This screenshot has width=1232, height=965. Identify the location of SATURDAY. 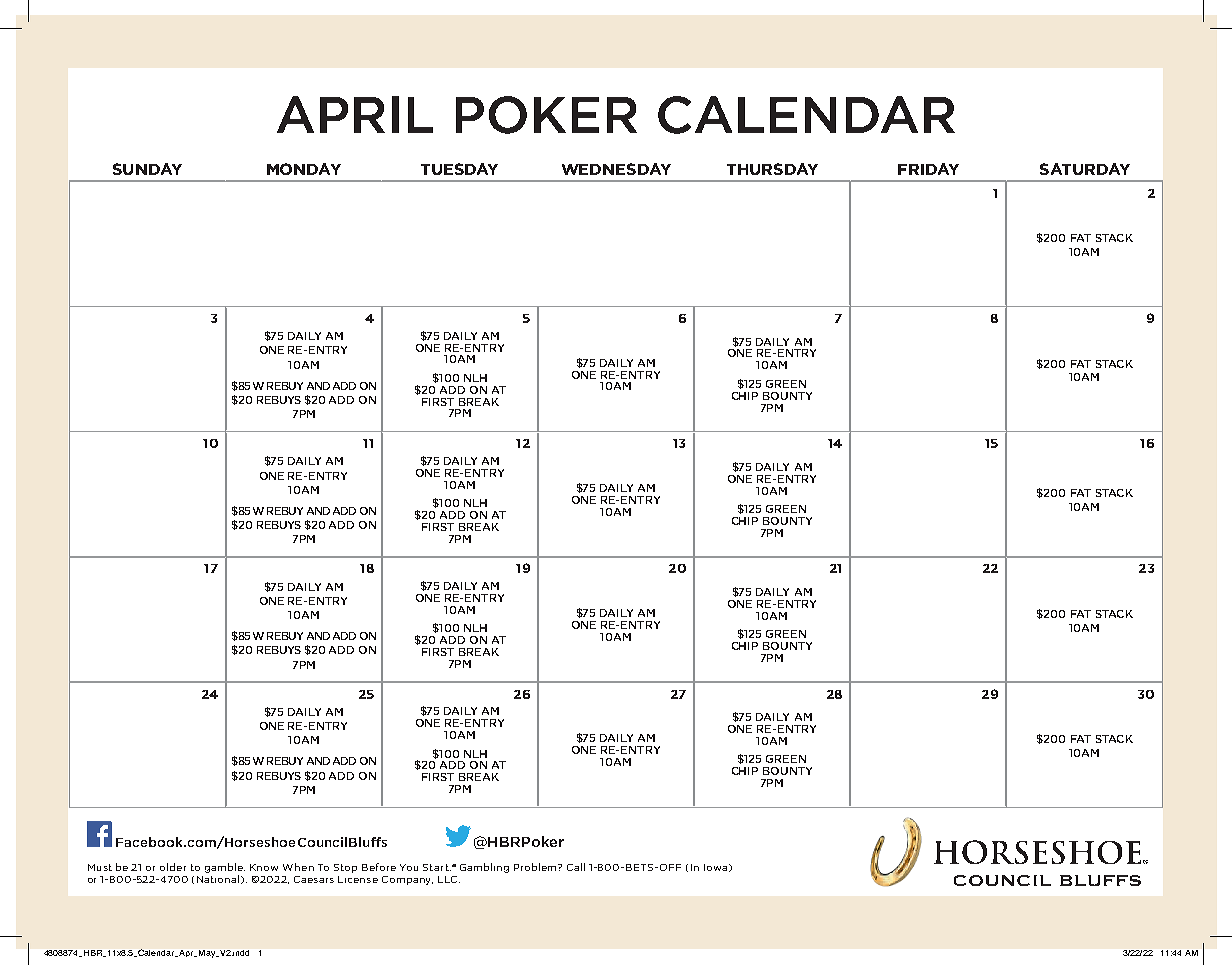
(1085, 169).
